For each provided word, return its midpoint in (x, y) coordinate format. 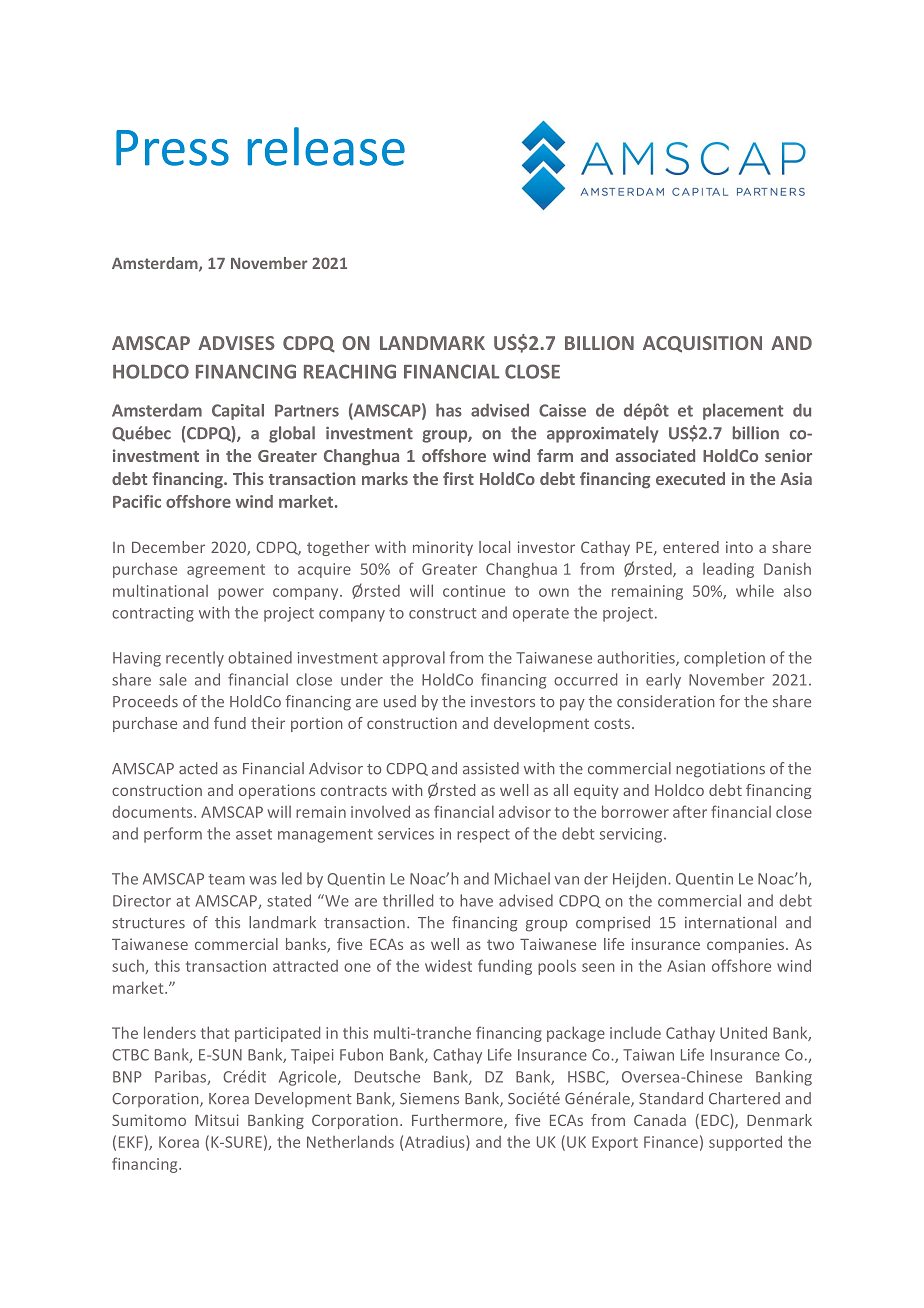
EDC (716, 1121)
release (326, 146)
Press (172, 148)
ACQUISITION (702, 344)
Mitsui (217, 1120)
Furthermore (458, 1121)
